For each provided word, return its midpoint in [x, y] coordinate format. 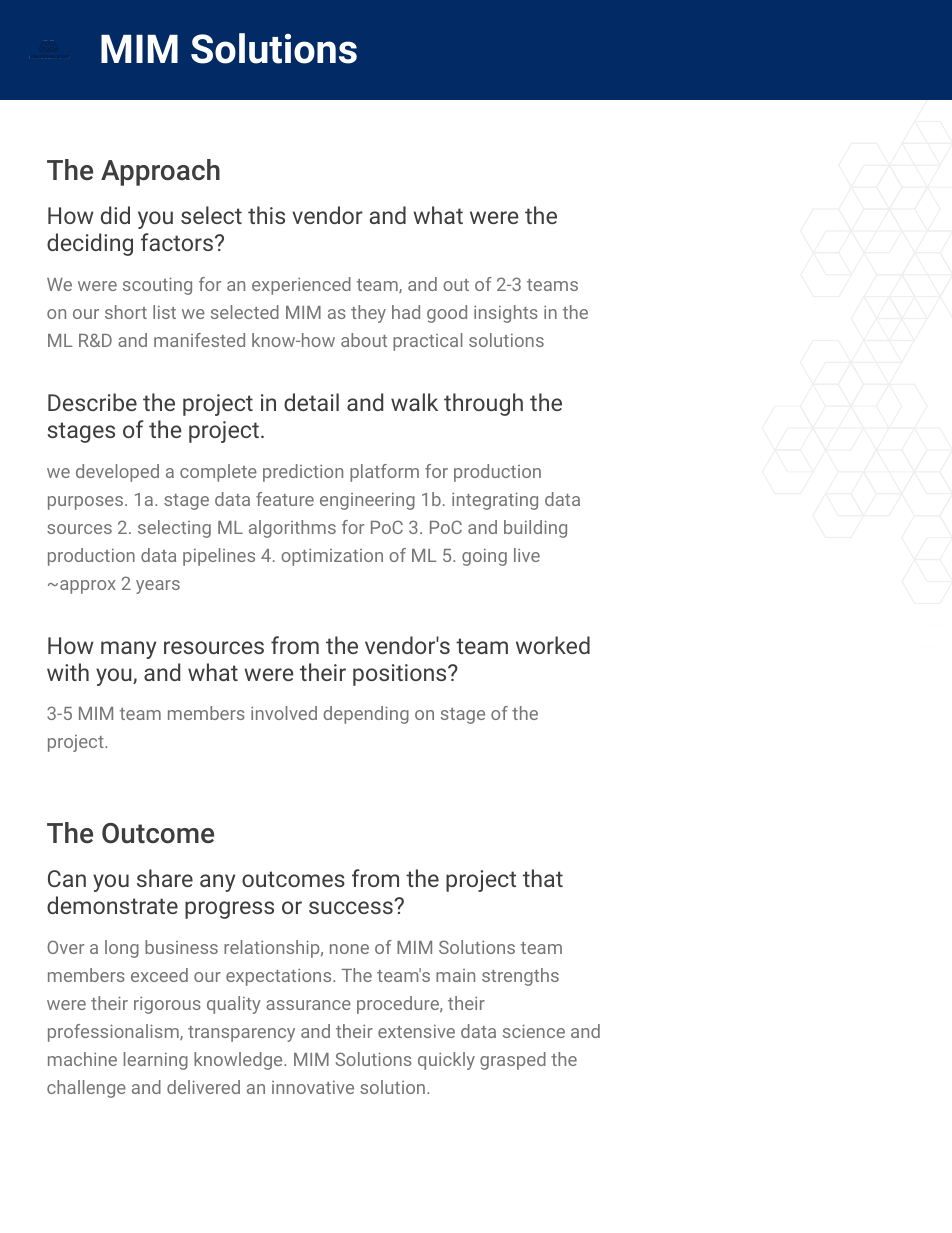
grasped [513, 1061]
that [543, 878]
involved [284, 713]
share [165, 878]
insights [506, 314]
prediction [303, 473]
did [115, 215]
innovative [313, 1087]
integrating [495, 501]
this [266, 215]
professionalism [114, 1033]
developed [117, 473]
